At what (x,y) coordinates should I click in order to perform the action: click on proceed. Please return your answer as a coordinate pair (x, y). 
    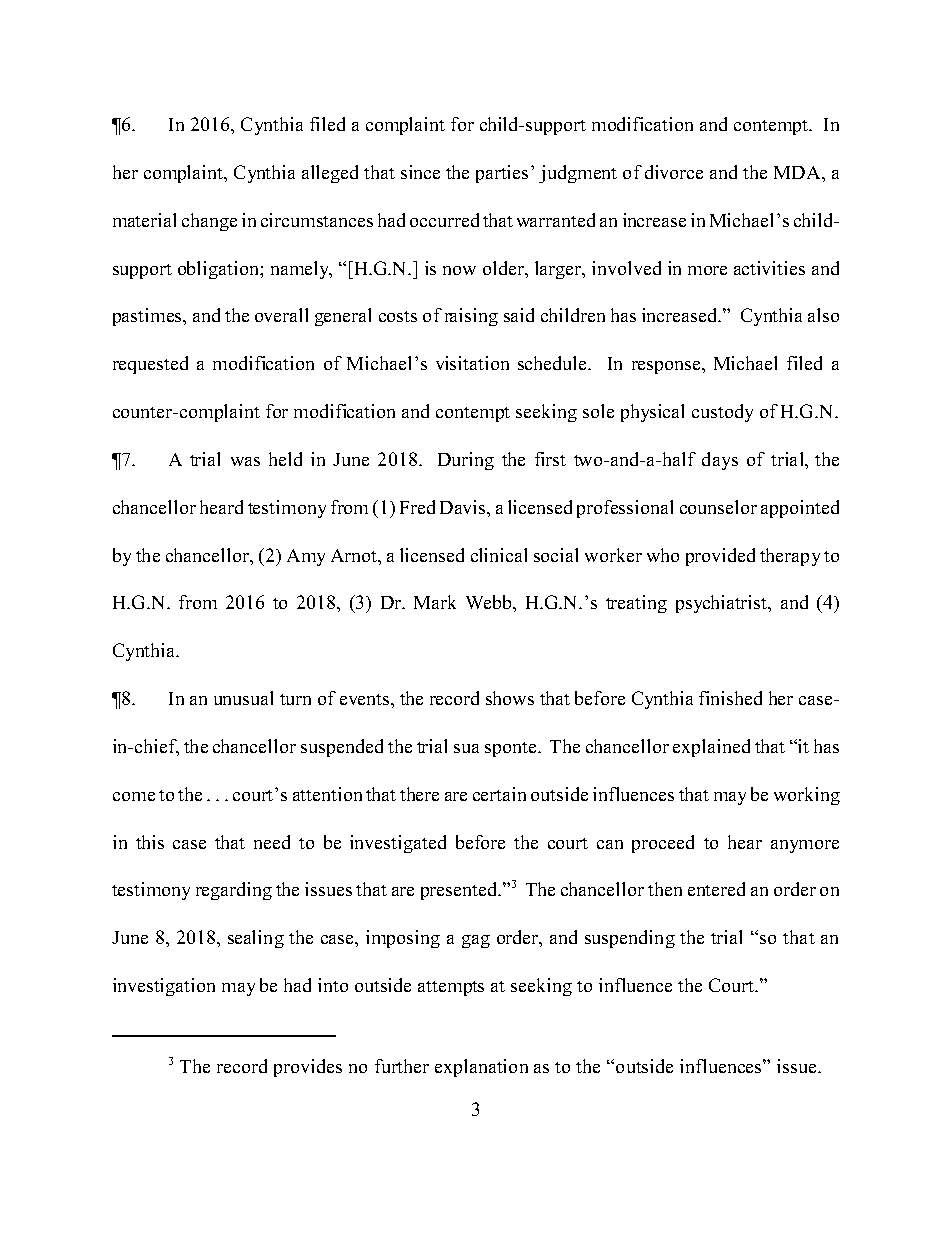
    Looking at the image, I should click on (663, 844).
